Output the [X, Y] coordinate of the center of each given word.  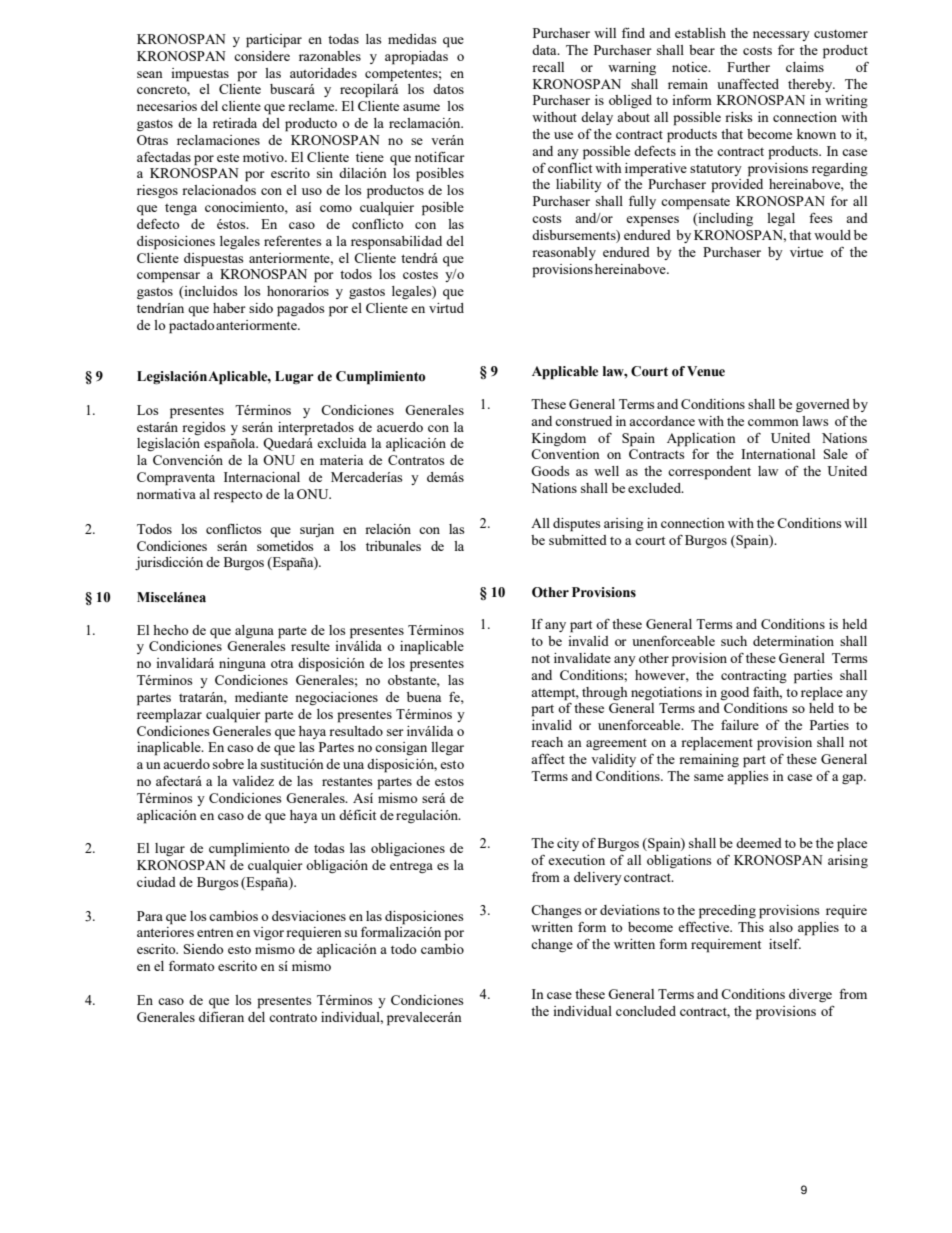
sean [150, 74]
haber [229, 308]
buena [424, 697]
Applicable [565, 373]
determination [793, 641]
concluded [646, 1011]
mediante [261, 697]
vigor [268, 933]
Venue [706, 371]
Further [748, 67]
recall [548, 67]
